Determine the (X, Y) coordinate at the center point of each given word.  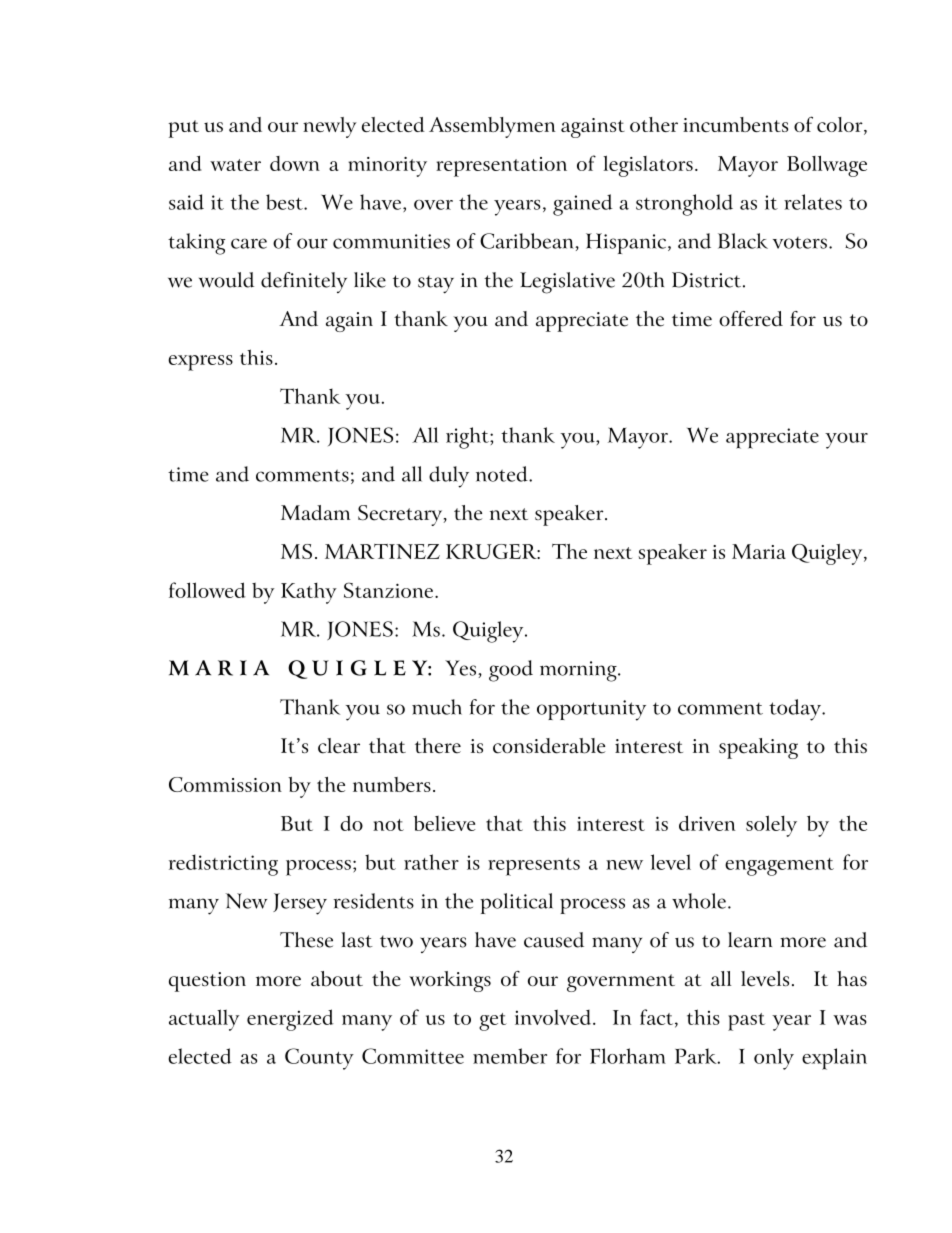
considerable (549, 746)
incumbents (735, 124)
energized (290, 1020)
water (235, 165)
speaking (758, 748)
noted (503, 474)
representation (501, 167)
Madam (315, 512)
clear (339, 746)
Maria (759, 551)
